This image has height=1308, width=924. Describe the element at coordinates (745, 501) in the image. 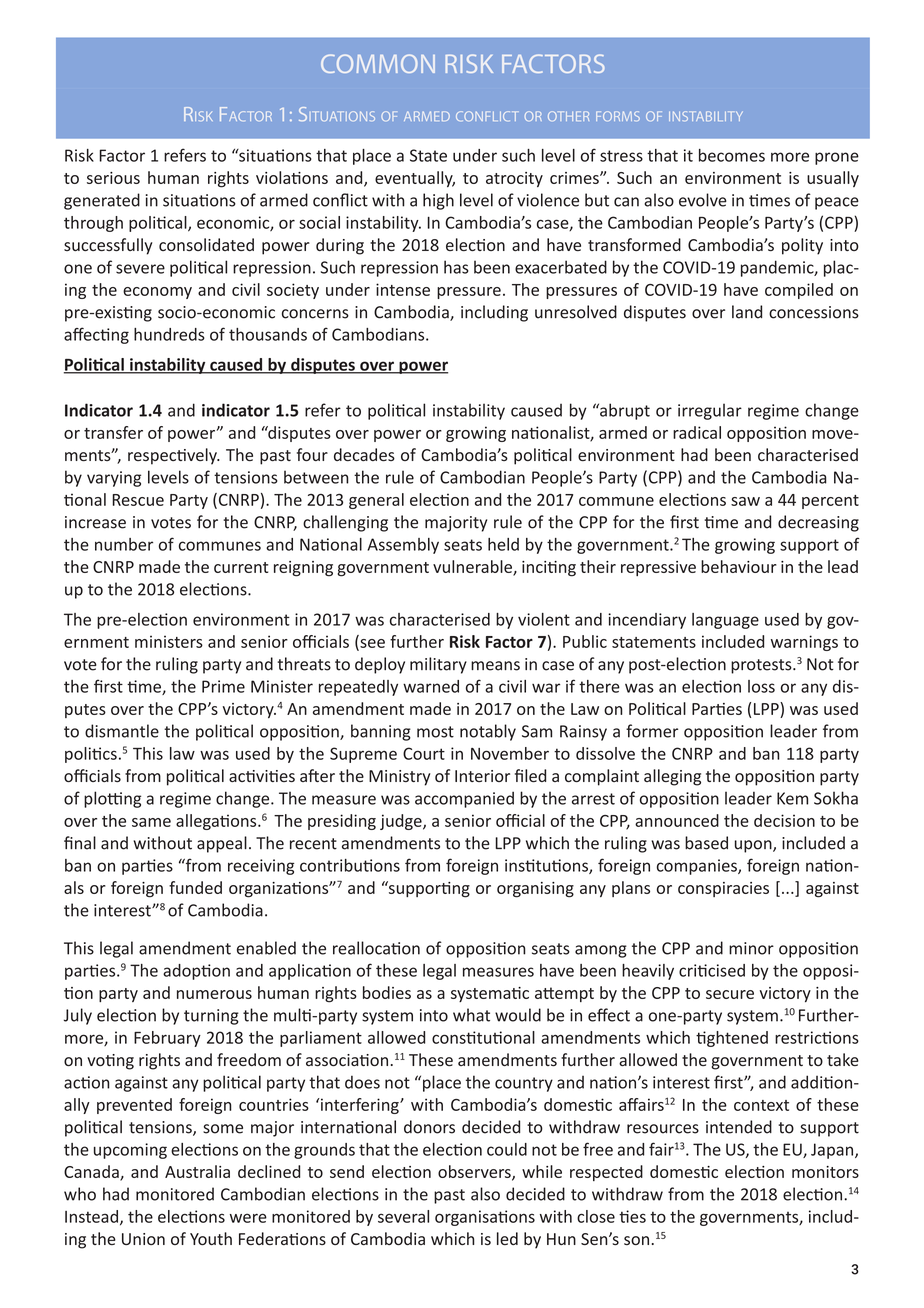

I see `saw` at that location.
